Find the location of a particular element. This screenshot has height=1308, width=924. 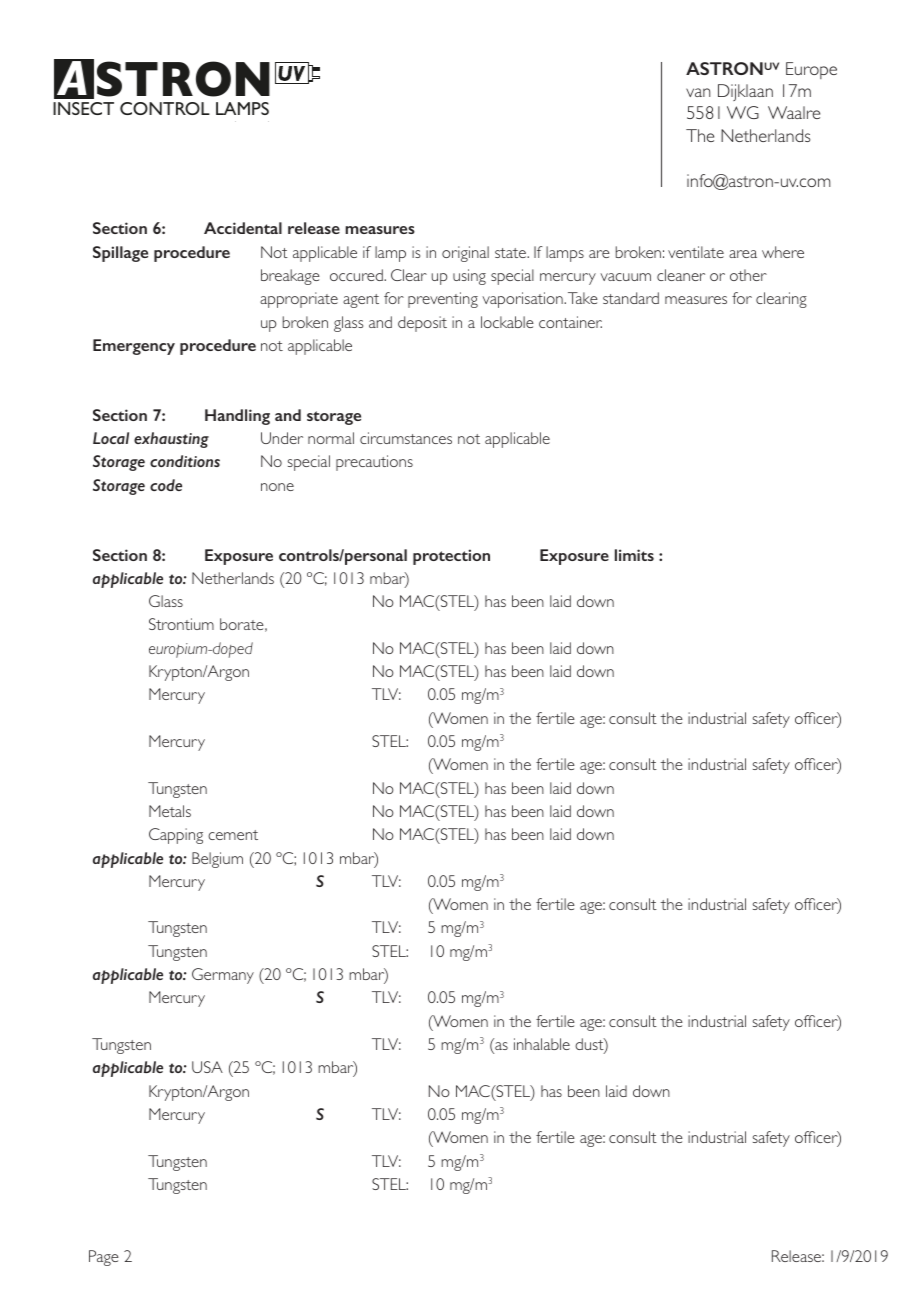

original is located at coordinates (465, 254).
